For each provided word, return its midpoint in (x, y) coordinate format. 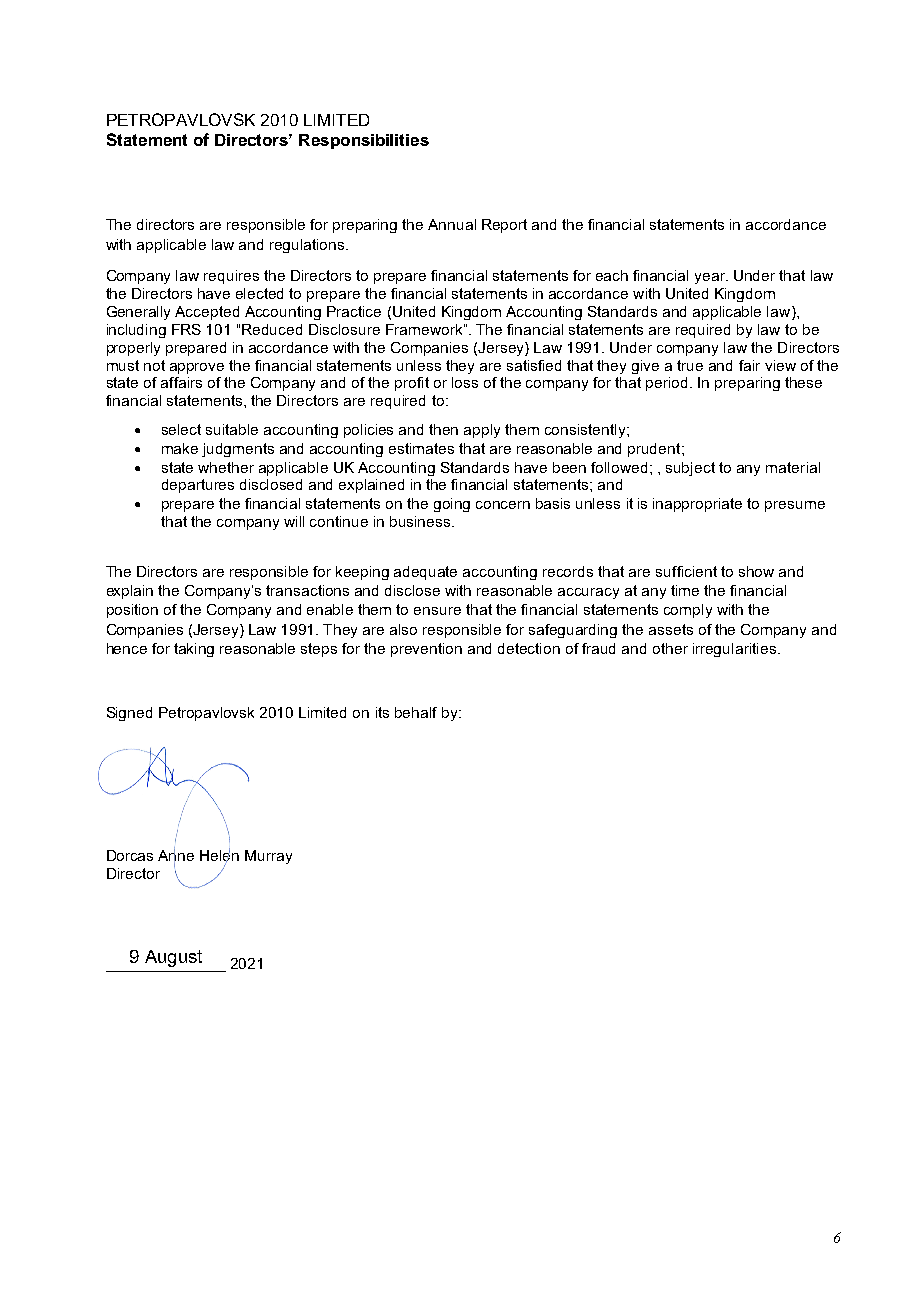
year (711, 278)
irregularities (734, 650)
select (181, 429)
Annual (452, 224)
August (173, 958)
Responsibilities (364, 141)
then (443, 429)
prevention (426, 650)
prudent (655, 450)
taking (194, 650)
